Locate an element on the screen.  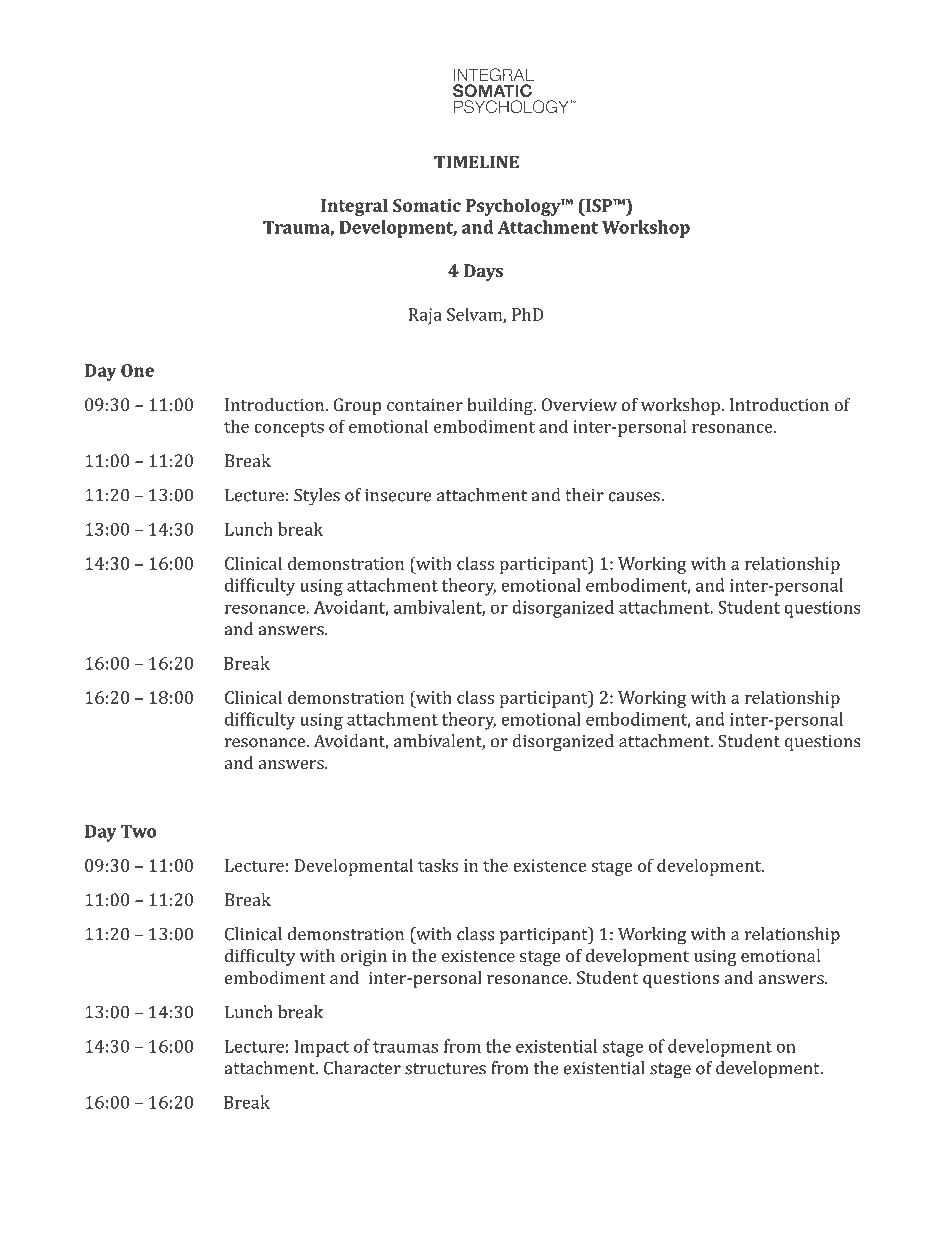
LLC is located at coordinates (398, 1152).
